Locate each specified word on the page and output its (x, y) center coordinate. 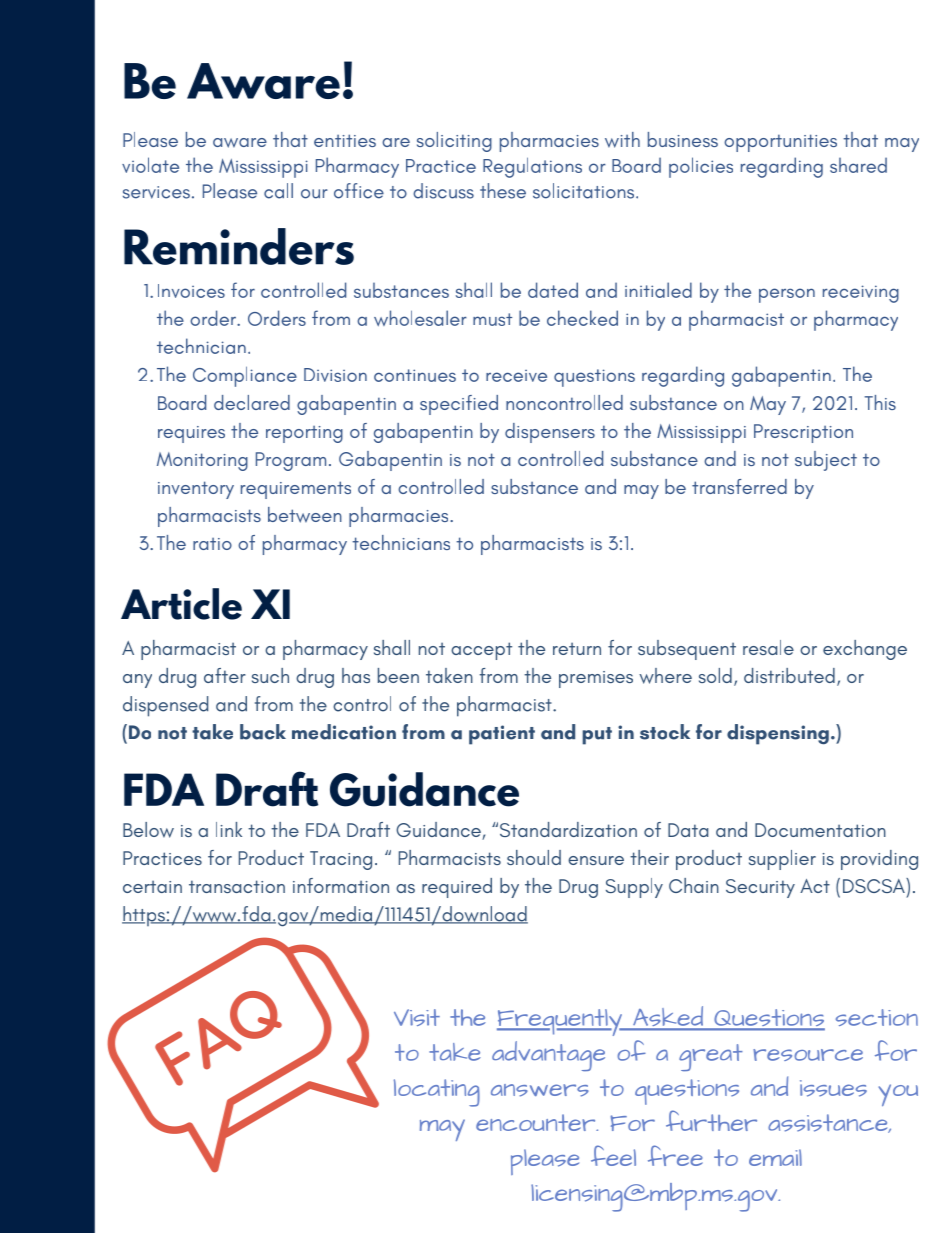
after (225, 675)
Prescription (803, 433)
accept (481, 651)
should (534, 857)
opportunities (780, 143)
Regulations (532, 167)
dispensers (550, 433)
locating (437, 1093)
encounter (537, 1122)
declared (252, 402)
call (278, 191)
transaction (237, 886)
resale (768, 647)
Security (760, 888)
